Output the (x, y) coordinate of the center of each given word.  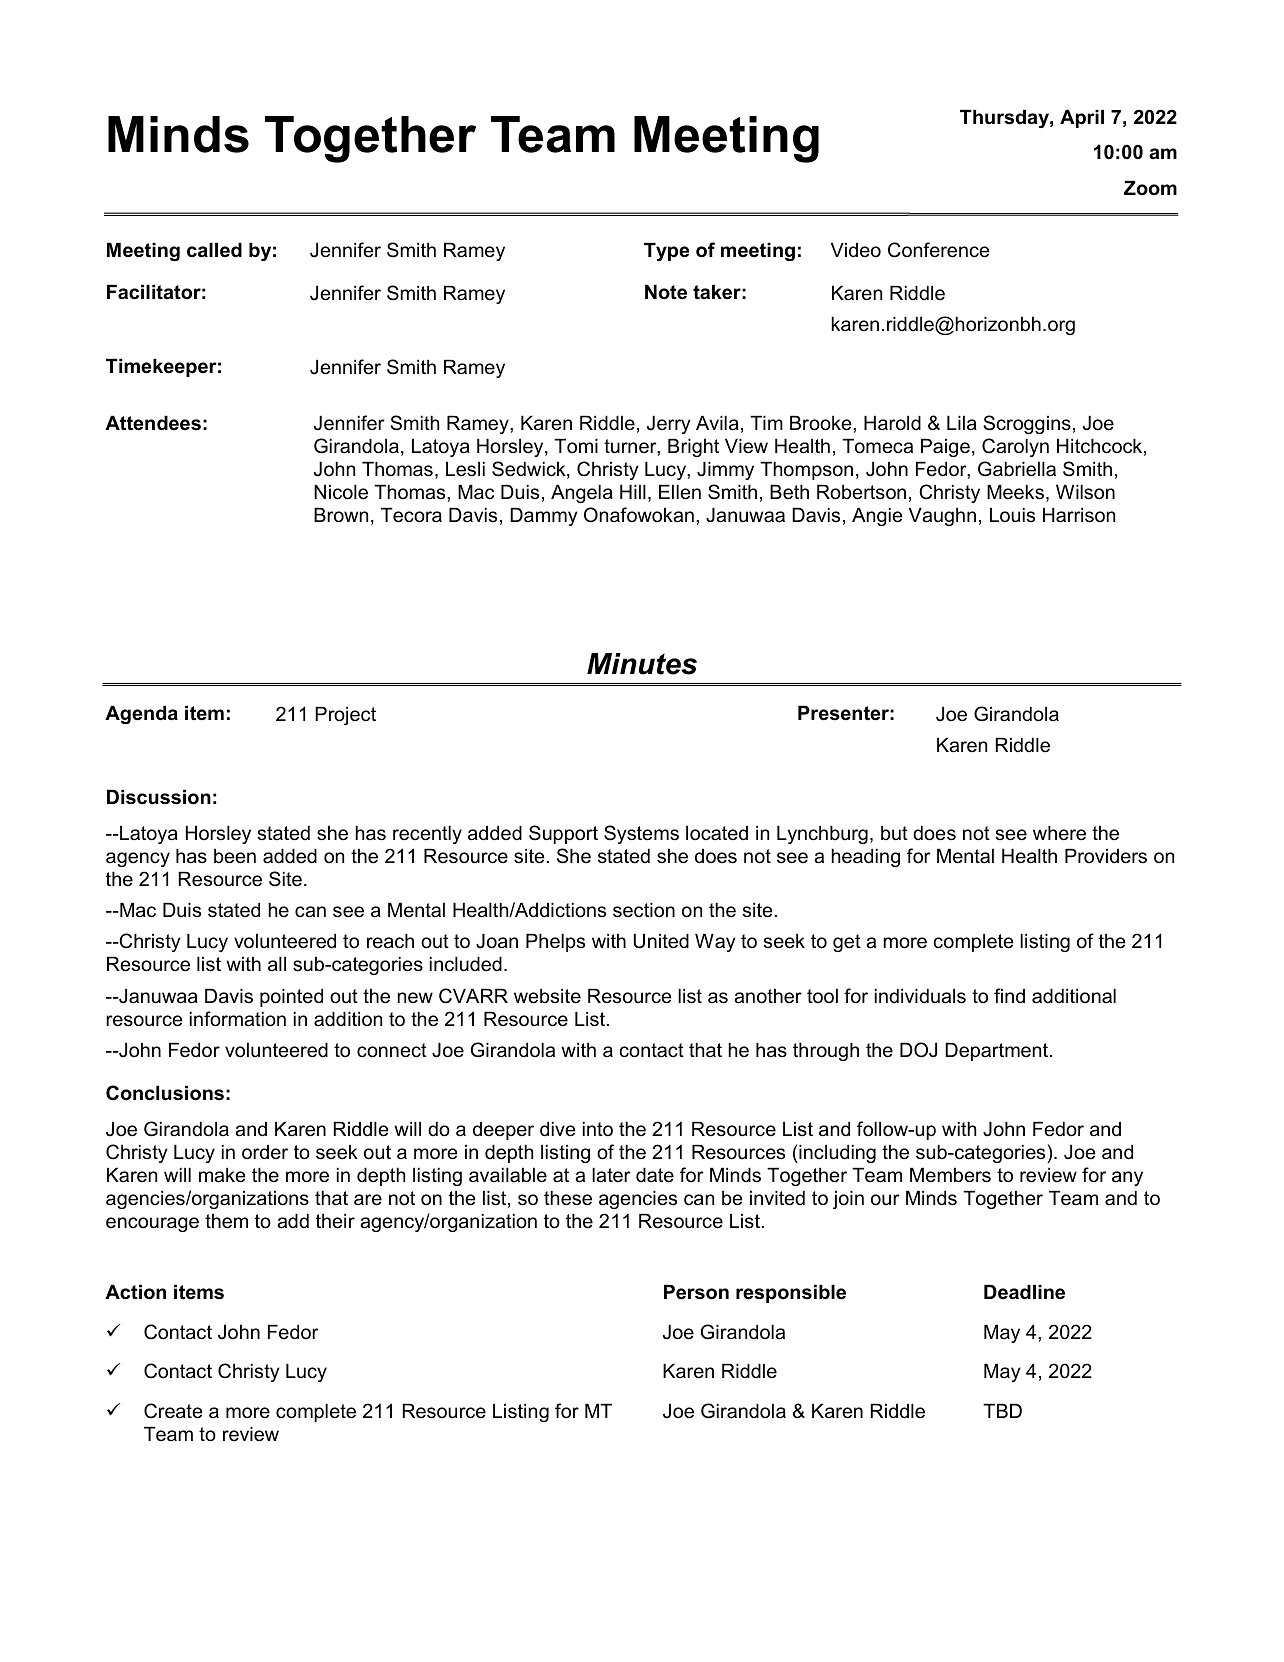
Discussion (159, 797)
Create (173, 1411)
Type (667, 251)
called (214, 250)
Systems (641, 834)
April (1082, 118)
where (1059, 833)
